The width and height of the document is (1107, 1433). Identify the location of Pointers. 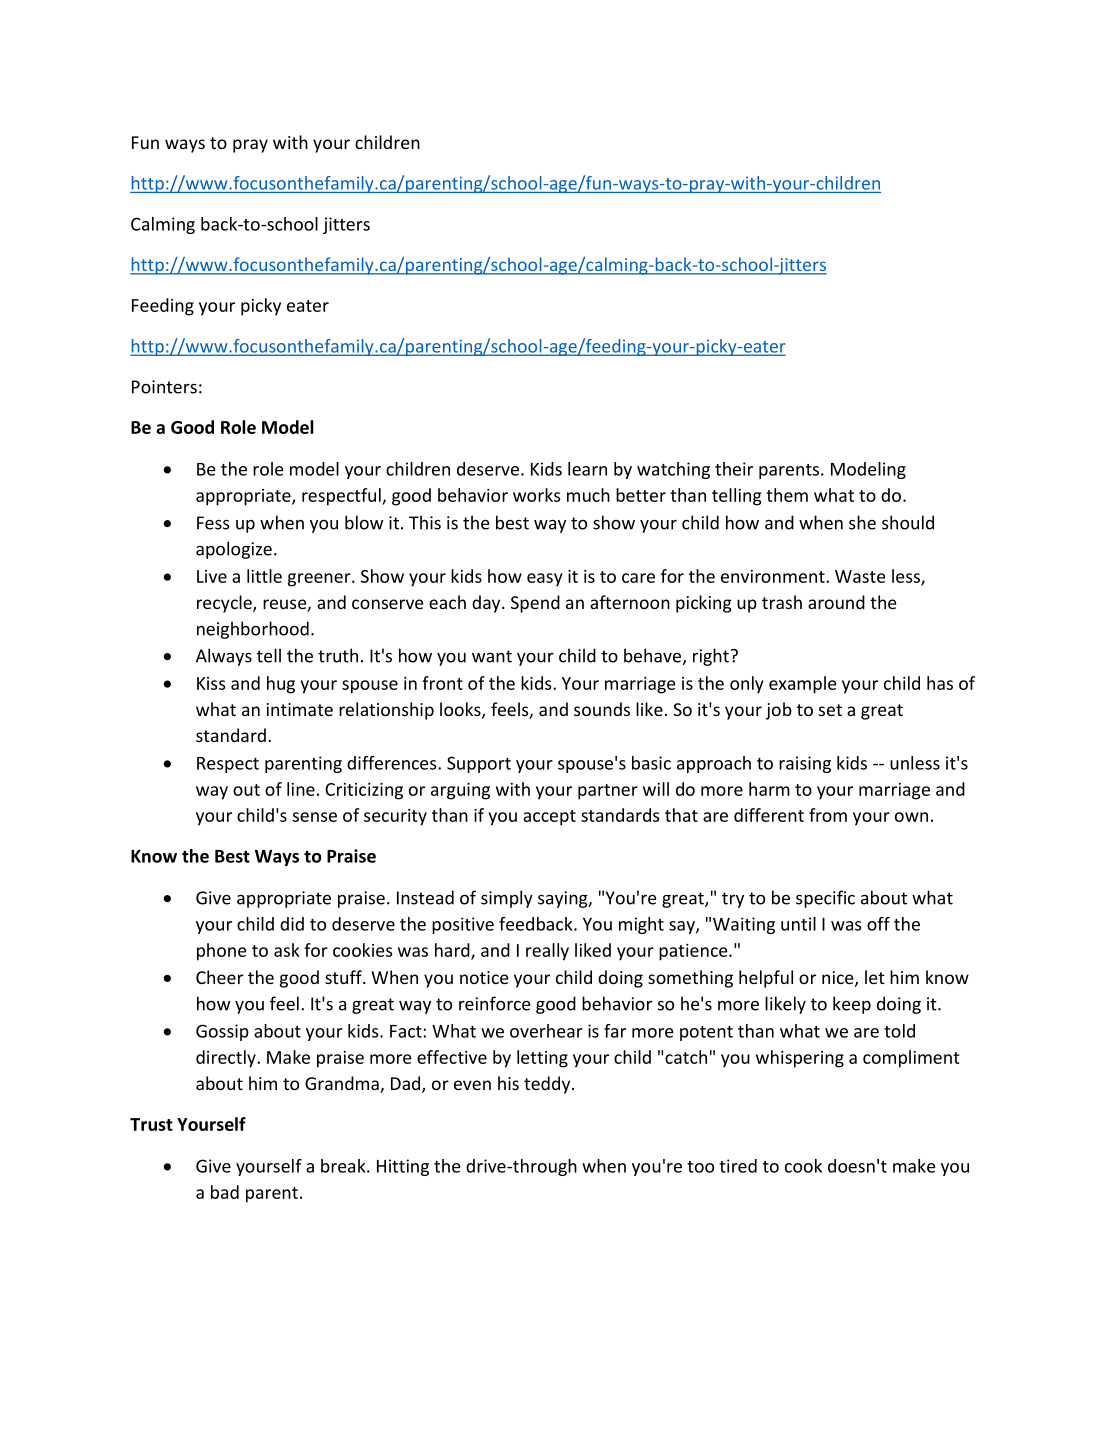
(164, 387).
